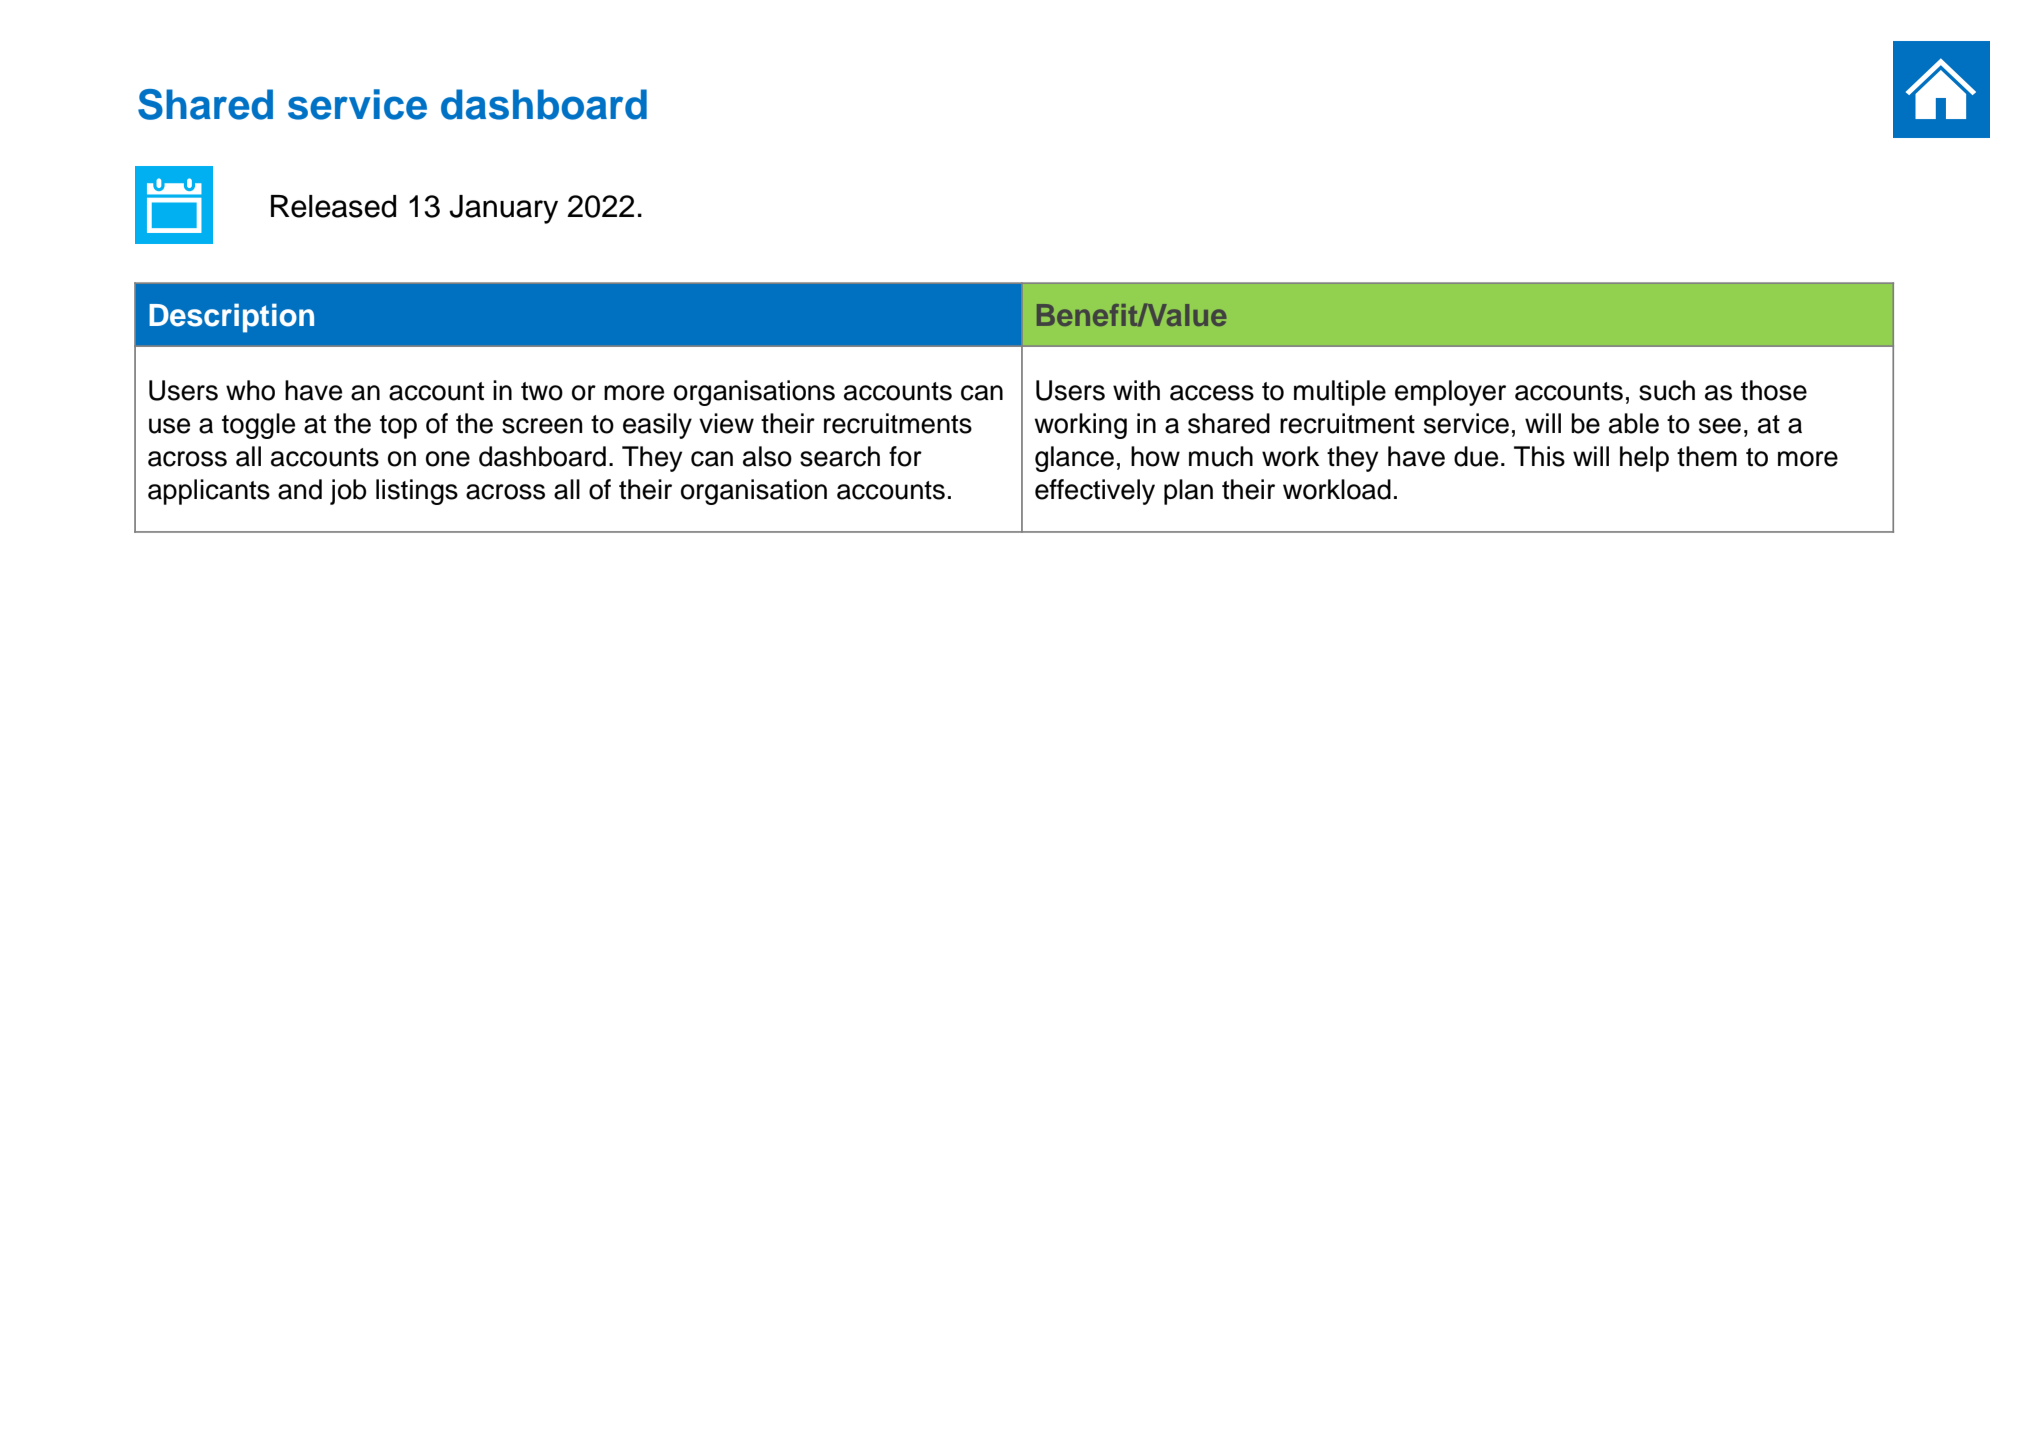  What do you see at coordinates (503, 209) in the screenshot?
I see `January` at bounding box center [503, 209].
